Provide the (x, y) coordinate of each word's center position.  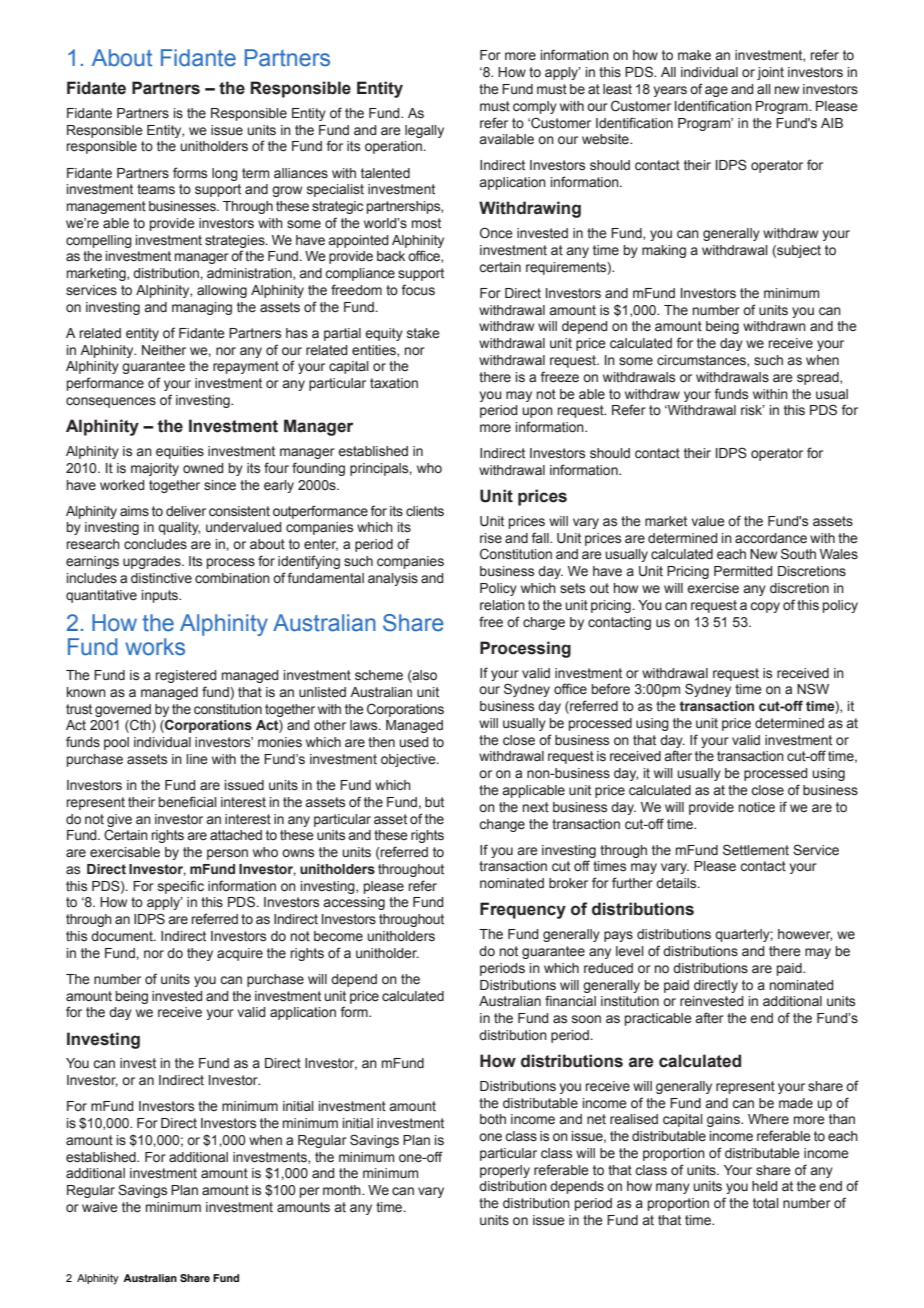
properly (505, 1171)
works (155, 647)
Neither (164, 350)
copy (765, 607)
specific (181, 887)
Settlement (756, 850)
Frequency (523, 910)
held (765, 1186)
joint (770, 73)
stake (423, 333)
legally (424, 131)
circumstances (702, 361)
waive (100, 1207)
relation (502, 605)
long (225, 174)
